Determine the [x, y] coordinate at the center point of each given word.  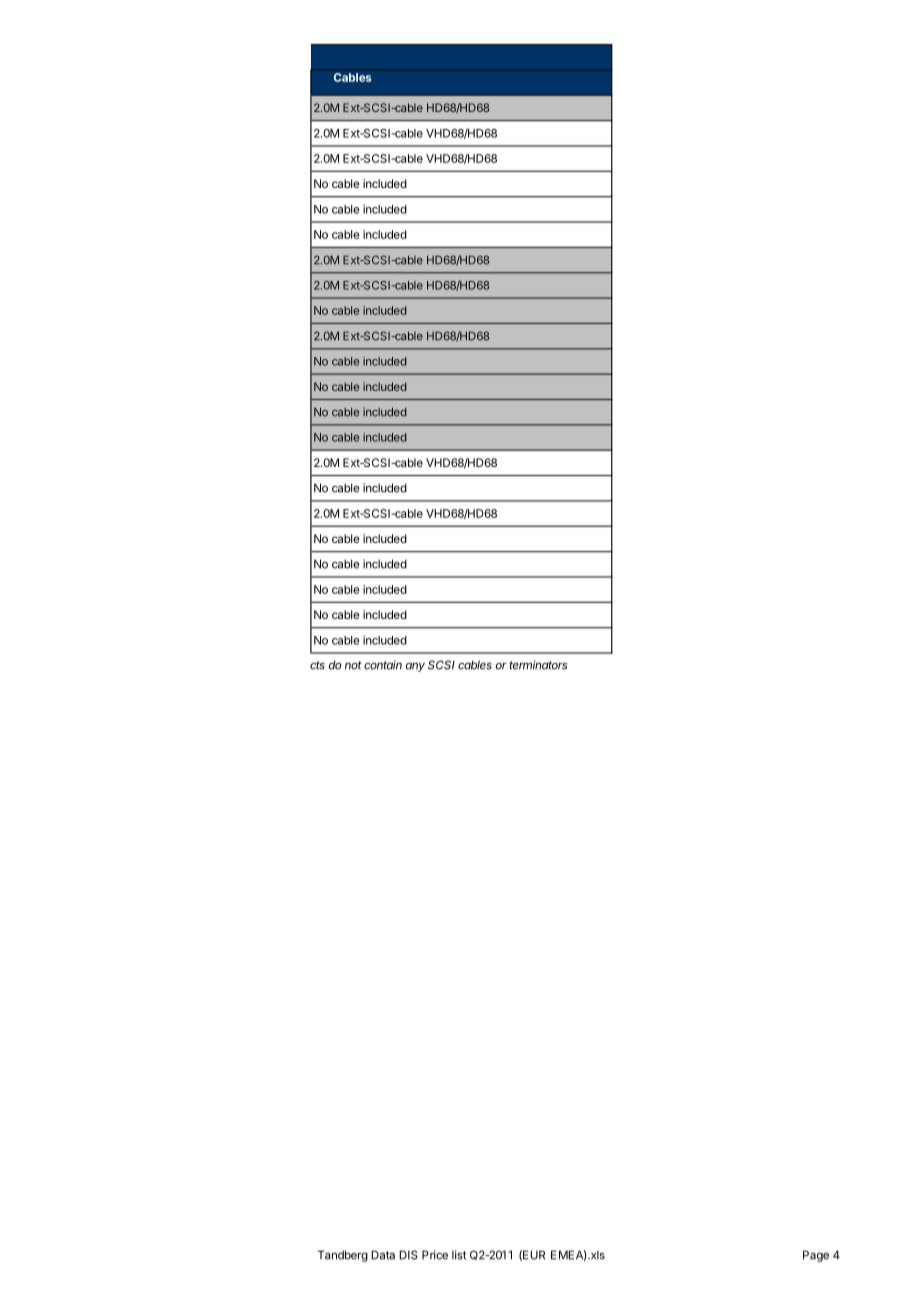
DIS [408, 1255]
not [353, 665]
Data [383, 1255]
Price [435, 1255]
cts [317, 665]
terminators [538, 665]
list [459, 1255]
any [415, 667]
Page [816, 1256]
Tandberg [343, 1256]
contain [383, 665]
